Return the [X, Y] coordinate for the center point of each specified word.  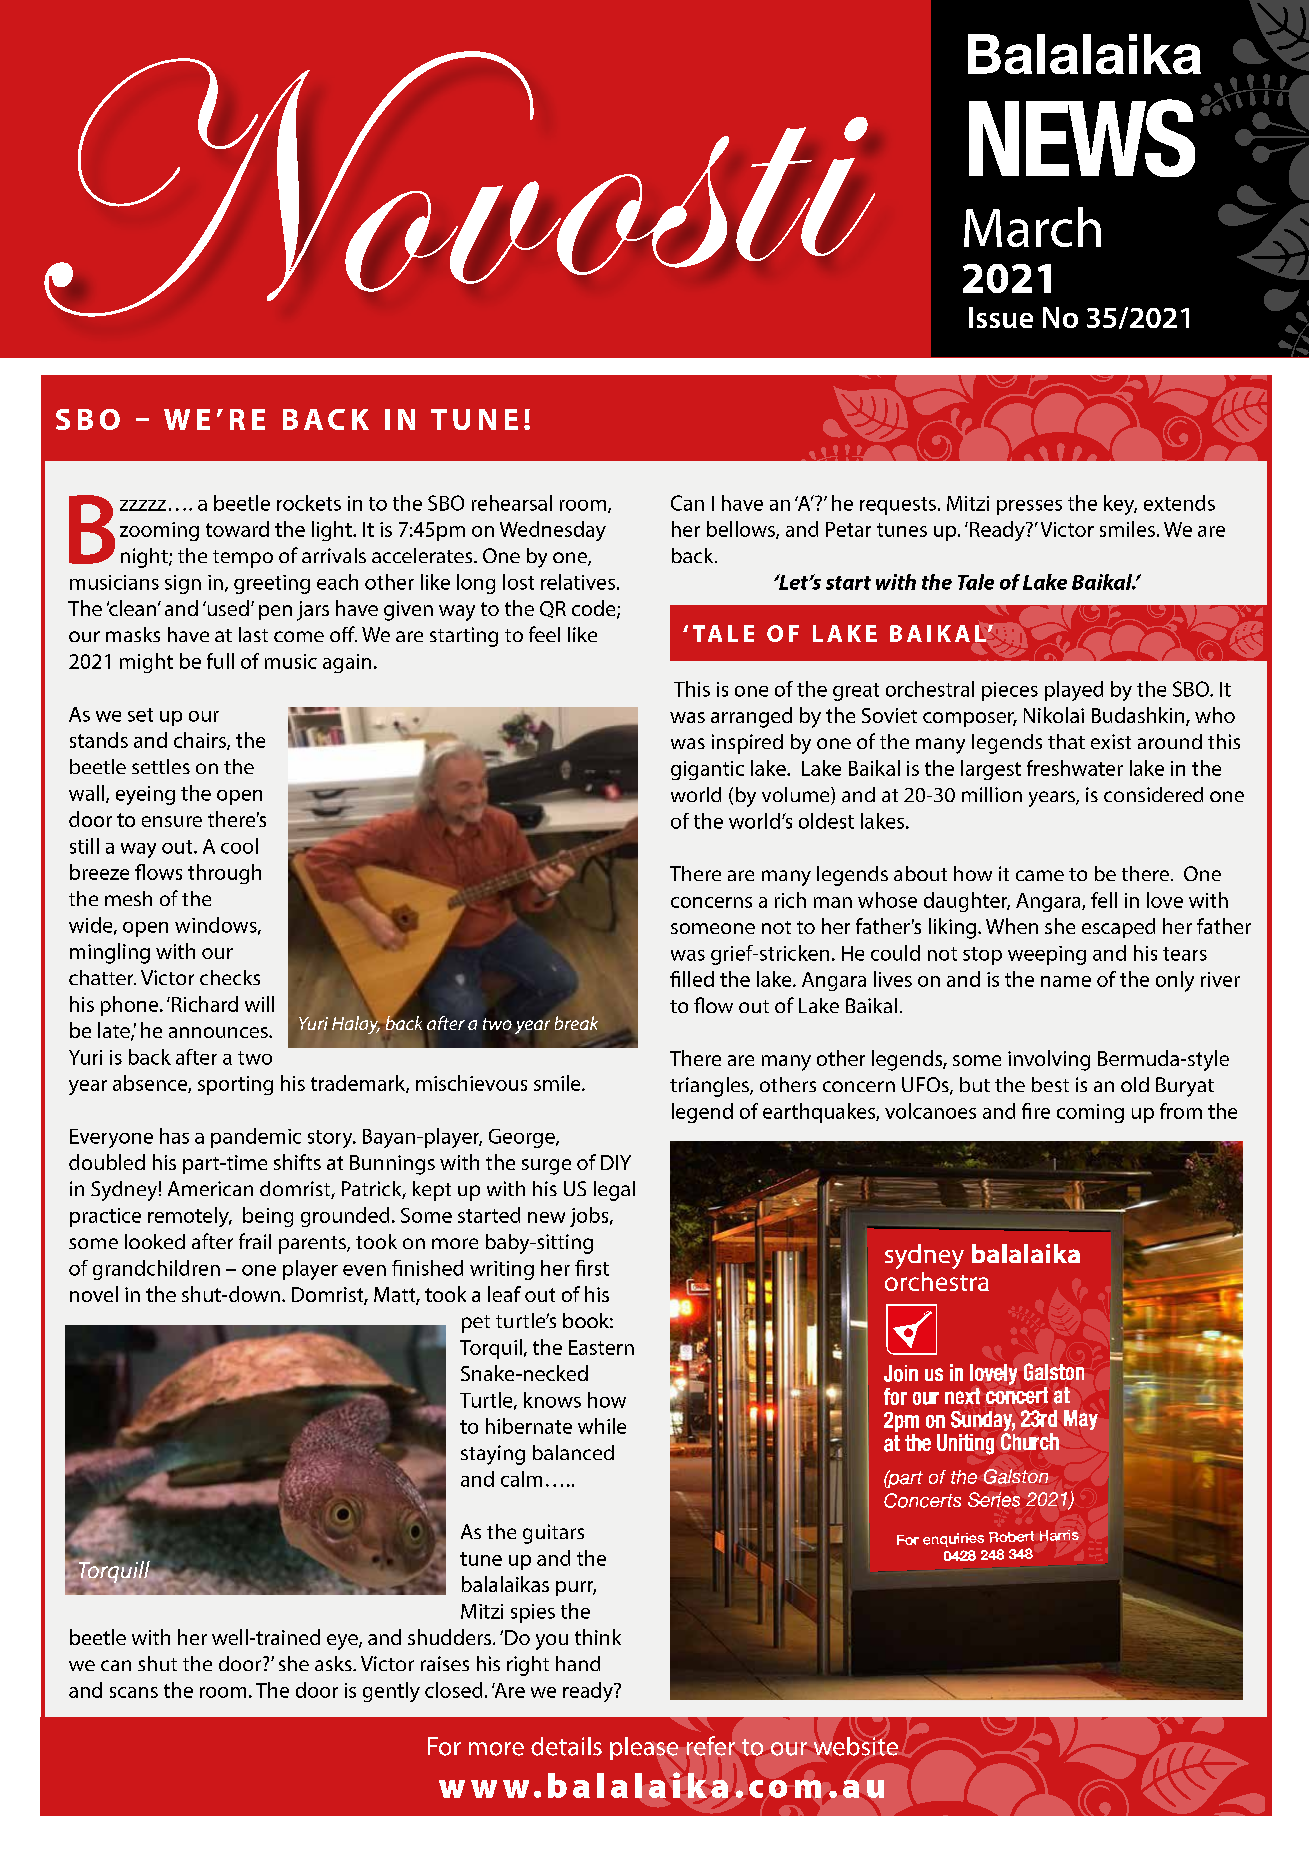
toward [237, 529]
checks [230, 977]
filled [692, 979]
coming [1090, 1113]
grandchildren [156, 1270]
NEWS [1082, 138]
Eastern [601, 1347]
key [1120, 505]
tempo [243, 559]
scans [134, 1692]
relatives [578, 582]
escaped [1118, 928]
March [1032, 227]
